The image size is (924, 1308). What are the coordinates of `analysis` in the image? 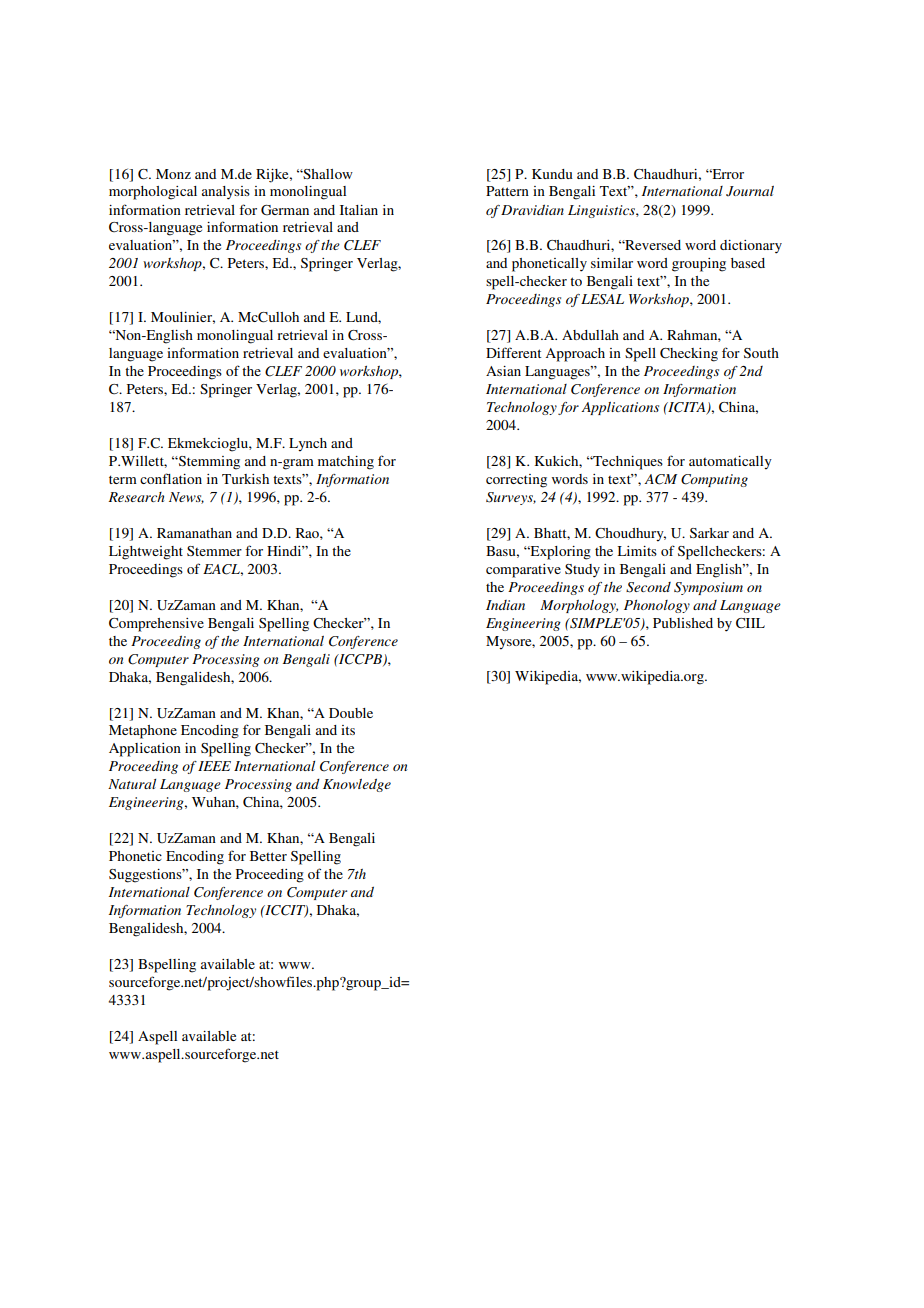 It's located at (226, 193).
